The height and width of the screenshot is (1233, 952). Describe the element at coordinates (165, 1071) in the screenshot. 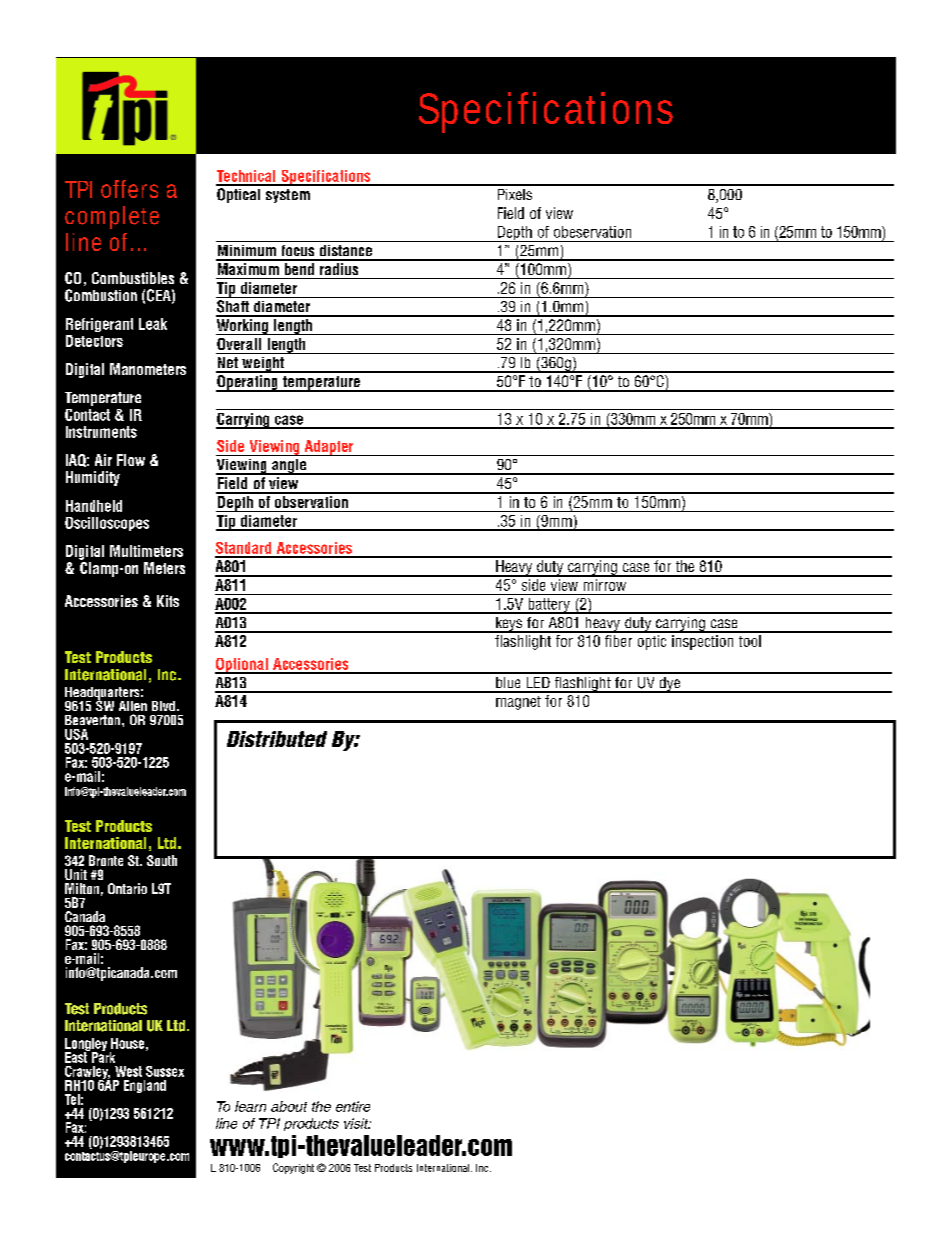

I see `Sussex` at that location.
